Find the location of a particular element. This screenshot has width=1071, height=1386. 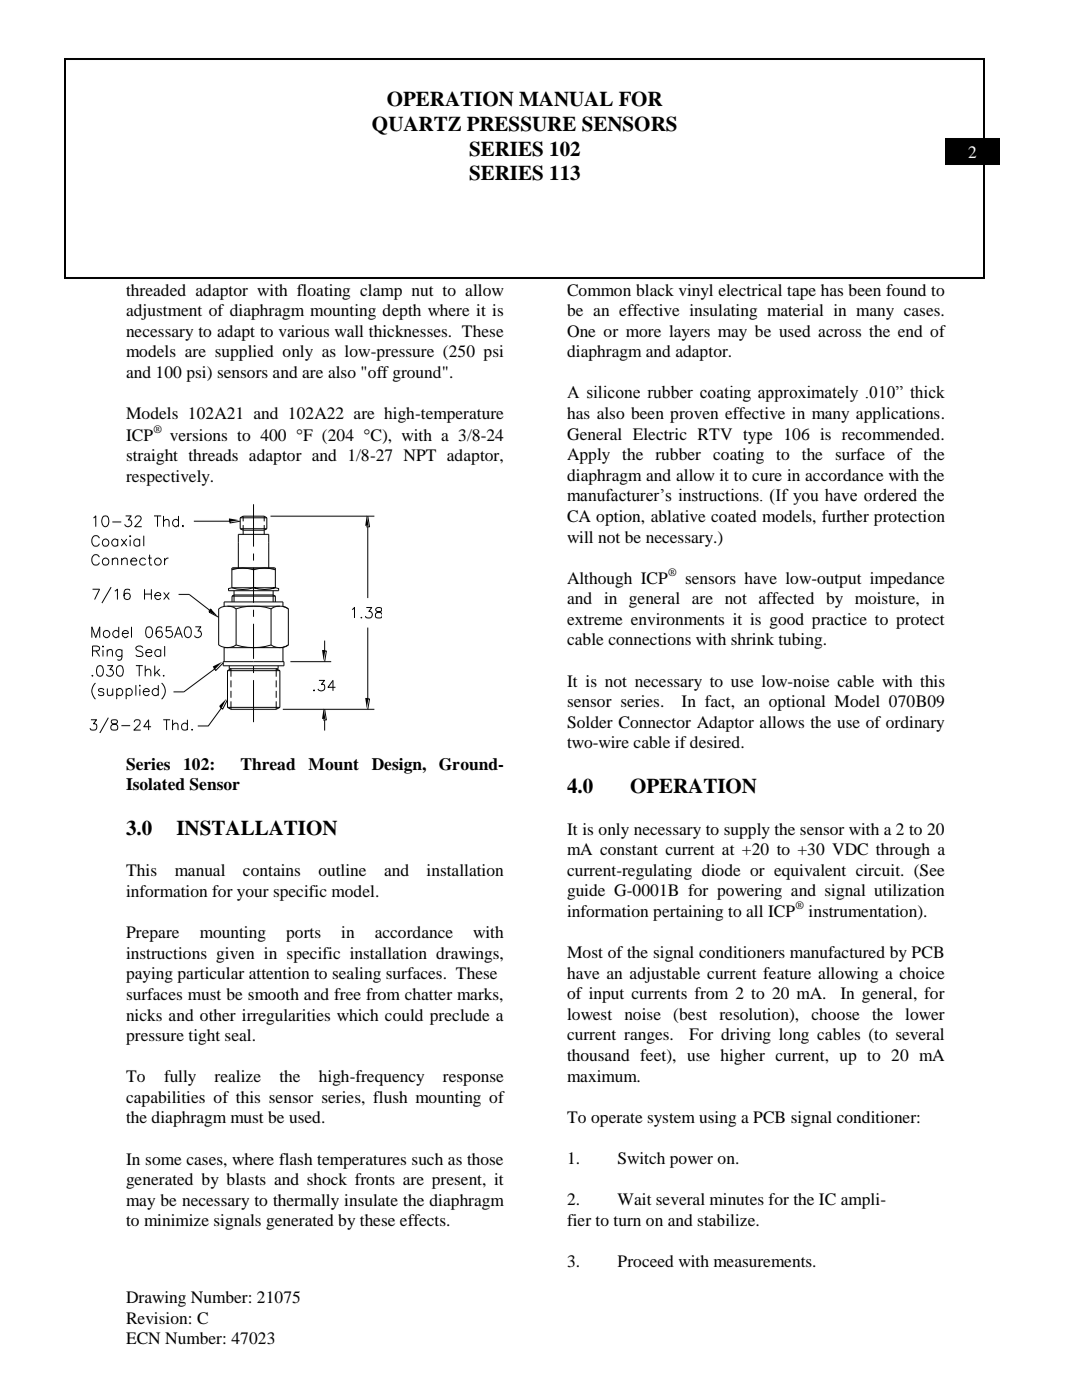

supplied is located at coordinates (244, 353).
